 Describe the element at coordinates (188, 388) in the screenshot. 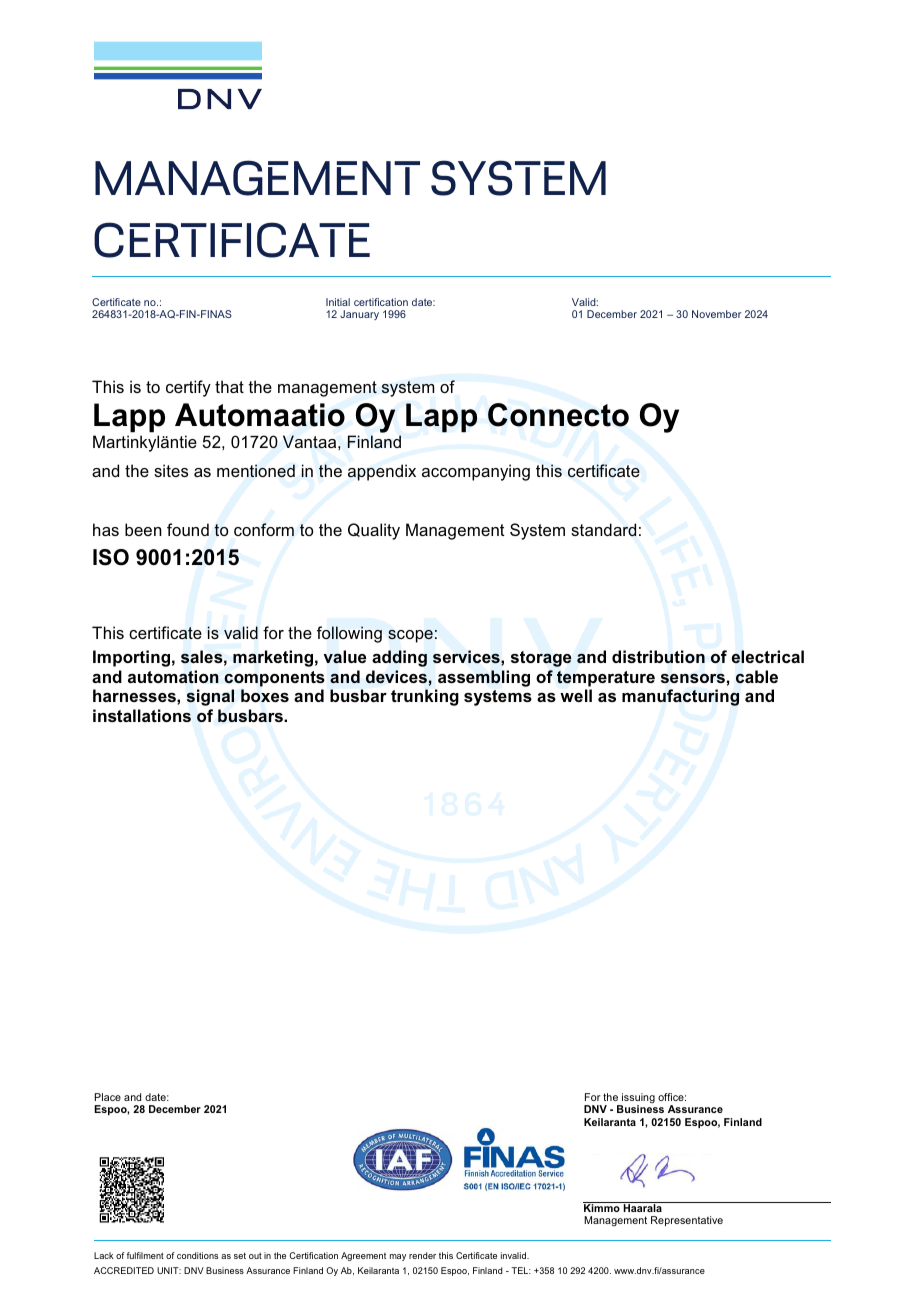

I see `certify` at that location.
